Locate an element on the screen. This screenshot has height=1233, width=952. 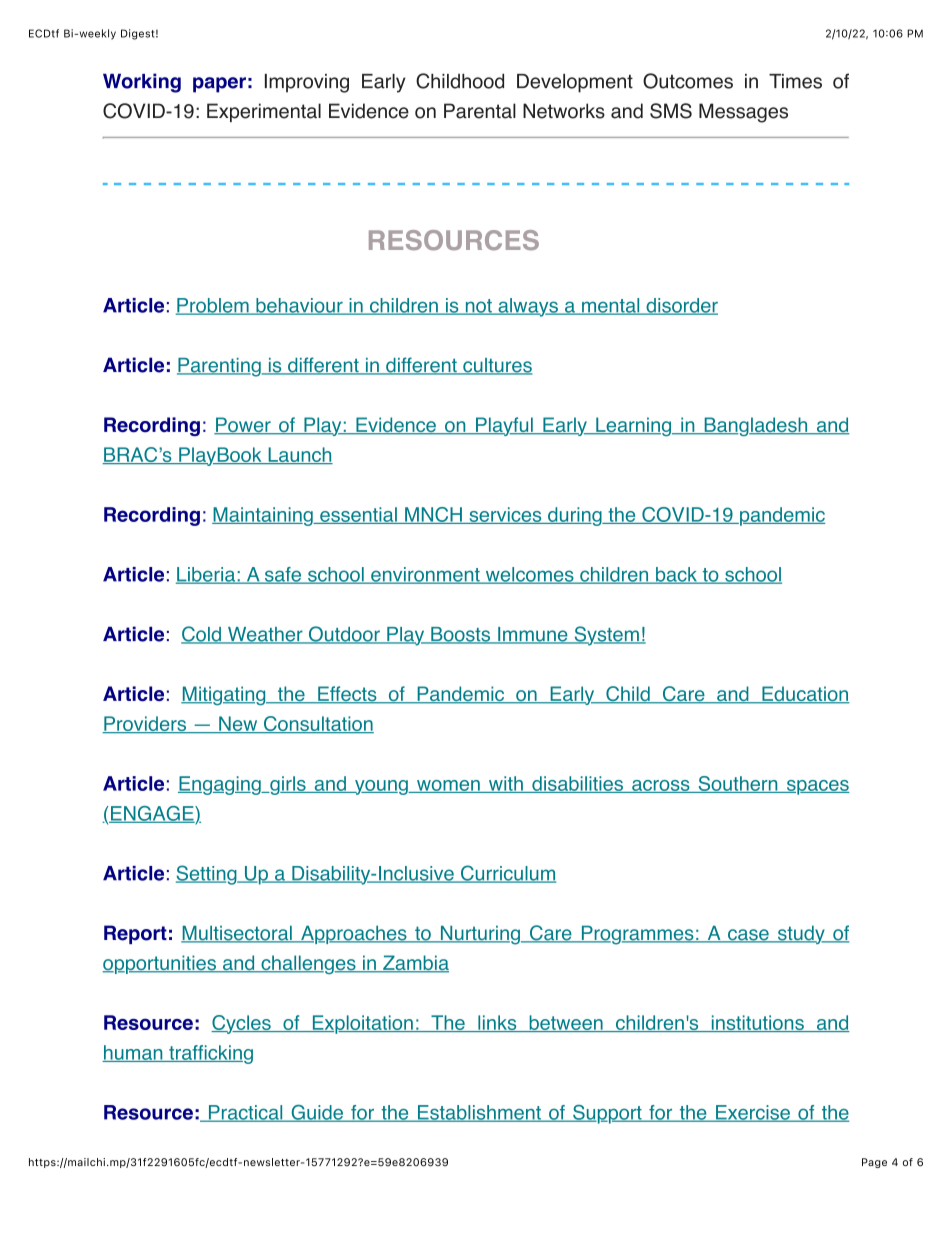
with is located at coordinates (505, 784).
